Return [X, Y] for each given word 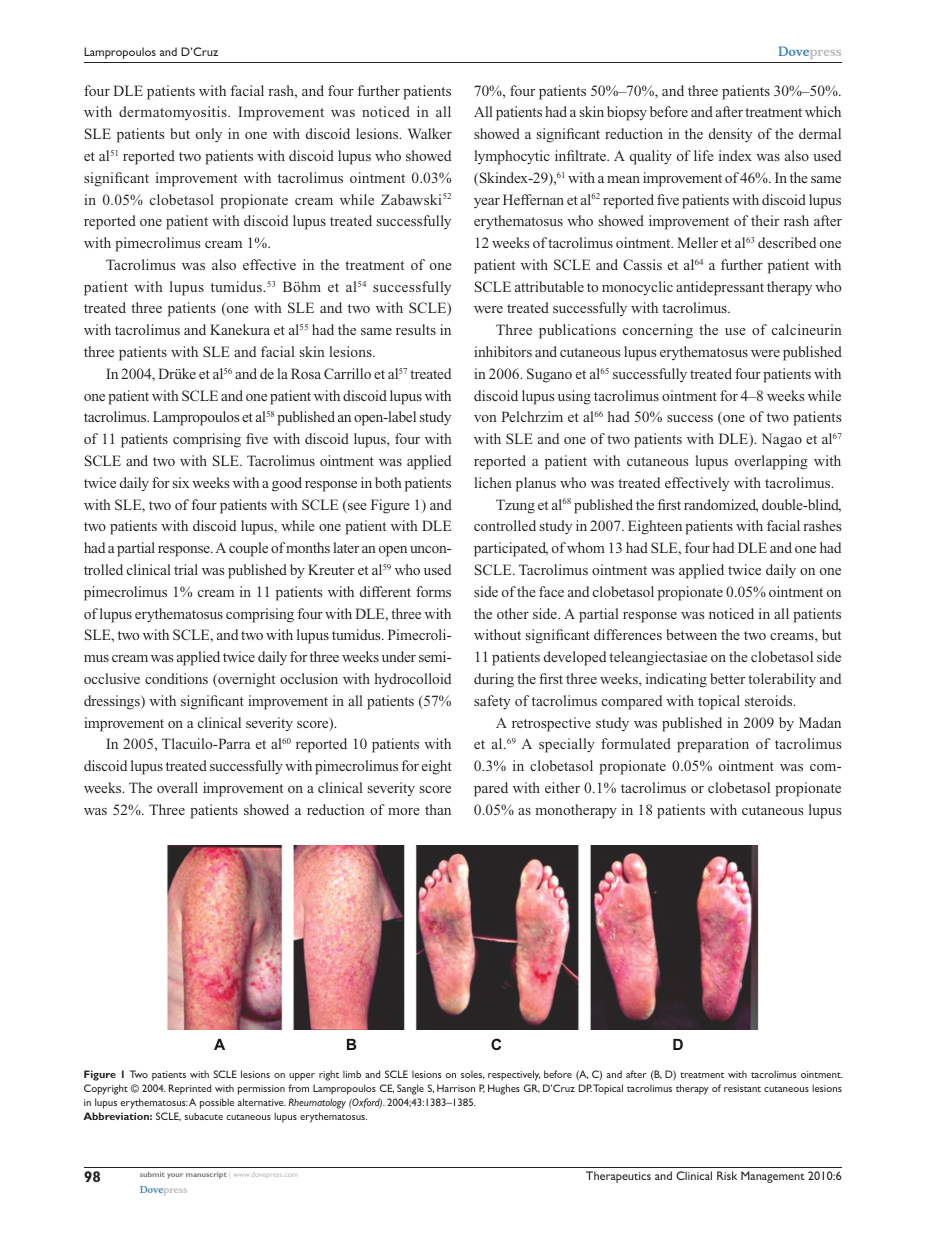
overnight [245, 680]
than [438, 809]
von [485, 418]
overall [177, 787]
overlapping [771, 462]
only [209, 135]
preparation [713, 745]
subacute [204, 1116]
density [730, 135]
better [727, 678]
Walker [430, 133]
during [494, 680]
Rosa [306, 373]
